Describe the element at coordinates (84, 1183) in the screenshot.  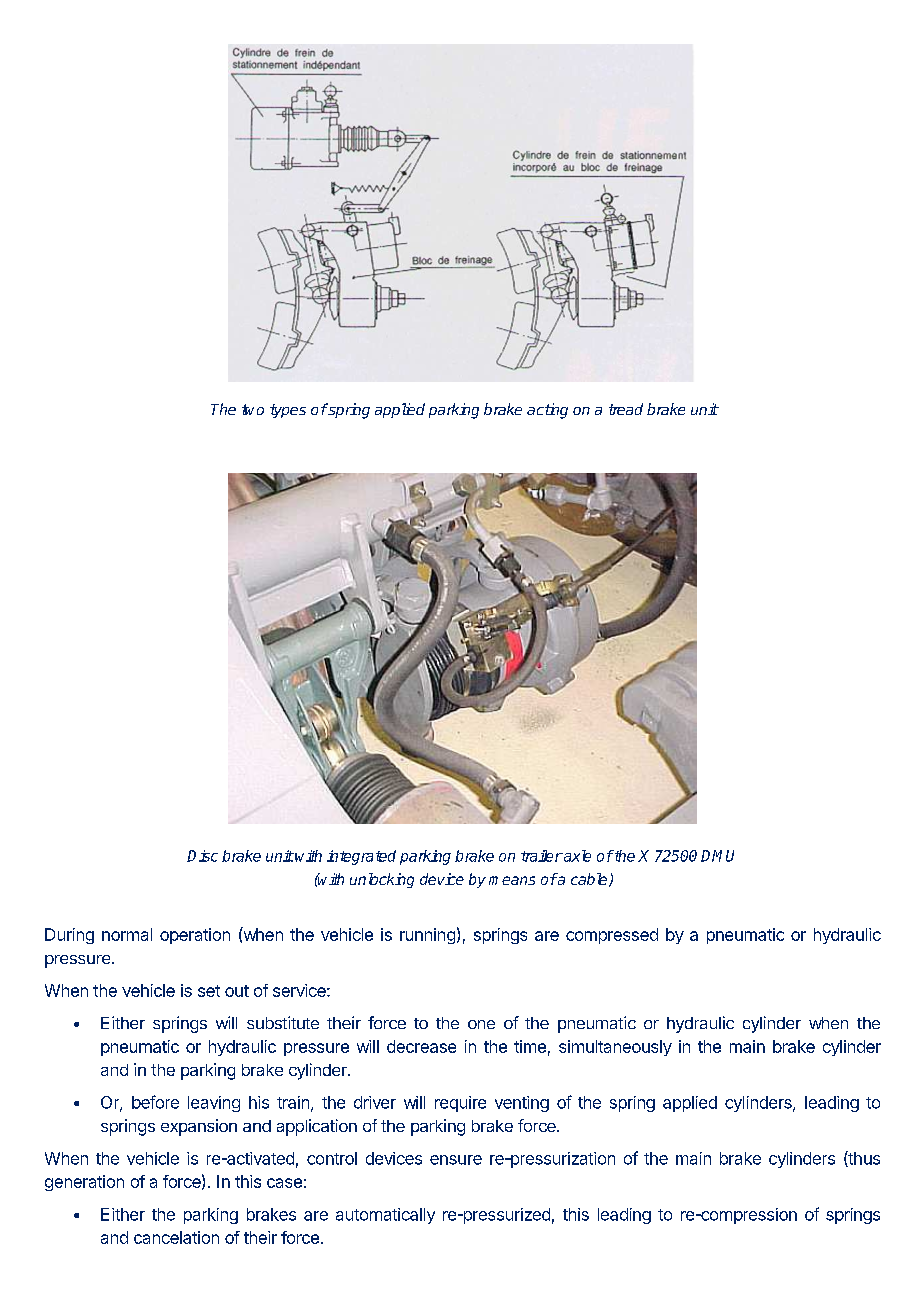
I see `generation` at that location.
